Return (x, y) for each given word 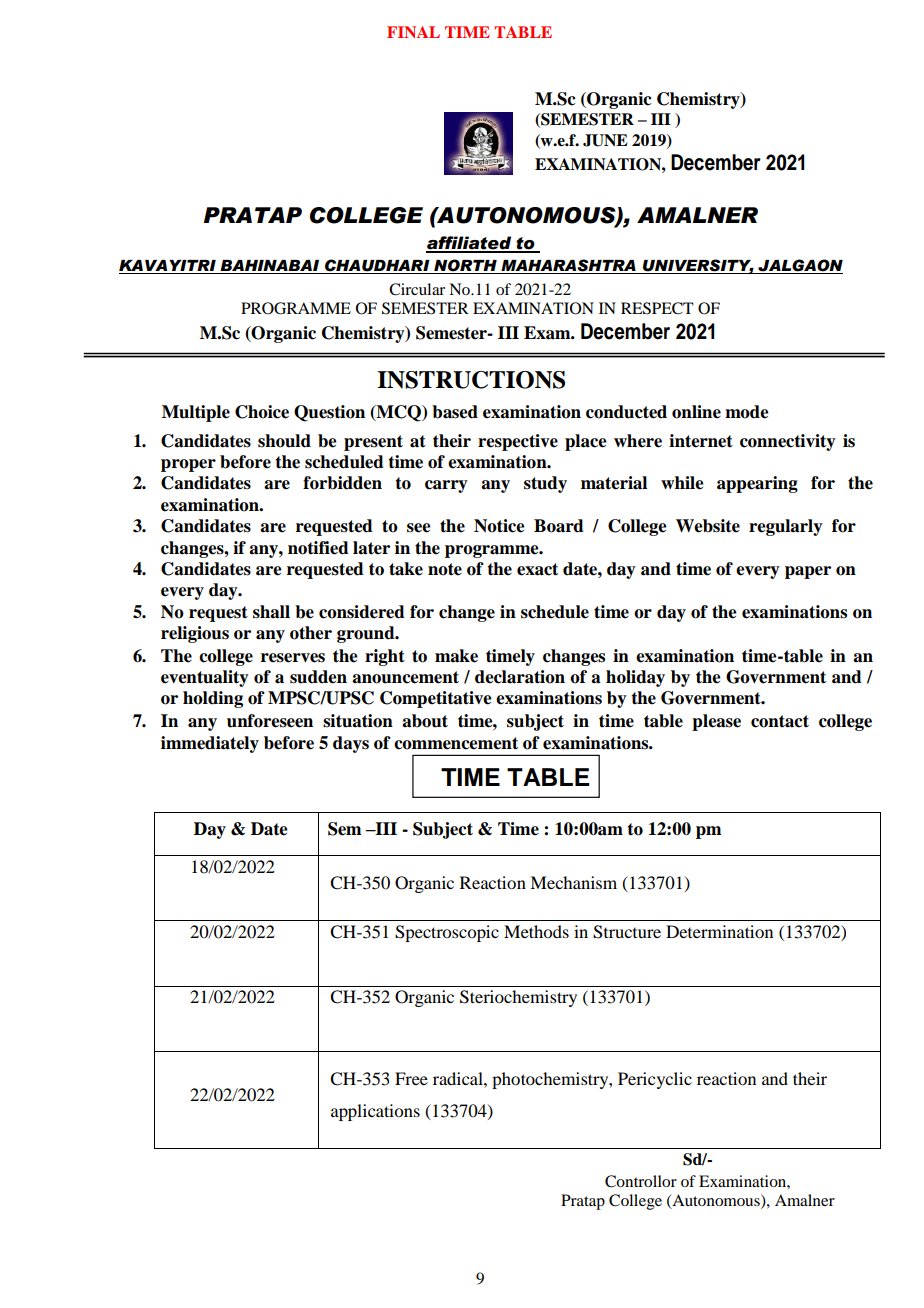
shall (271, 612)
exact (537, 569)
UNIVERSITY (697, 266)
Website (708, 526)
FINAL (413, 32)
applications (375, 1112)
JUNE (605, 140)
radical (459, 1078)
